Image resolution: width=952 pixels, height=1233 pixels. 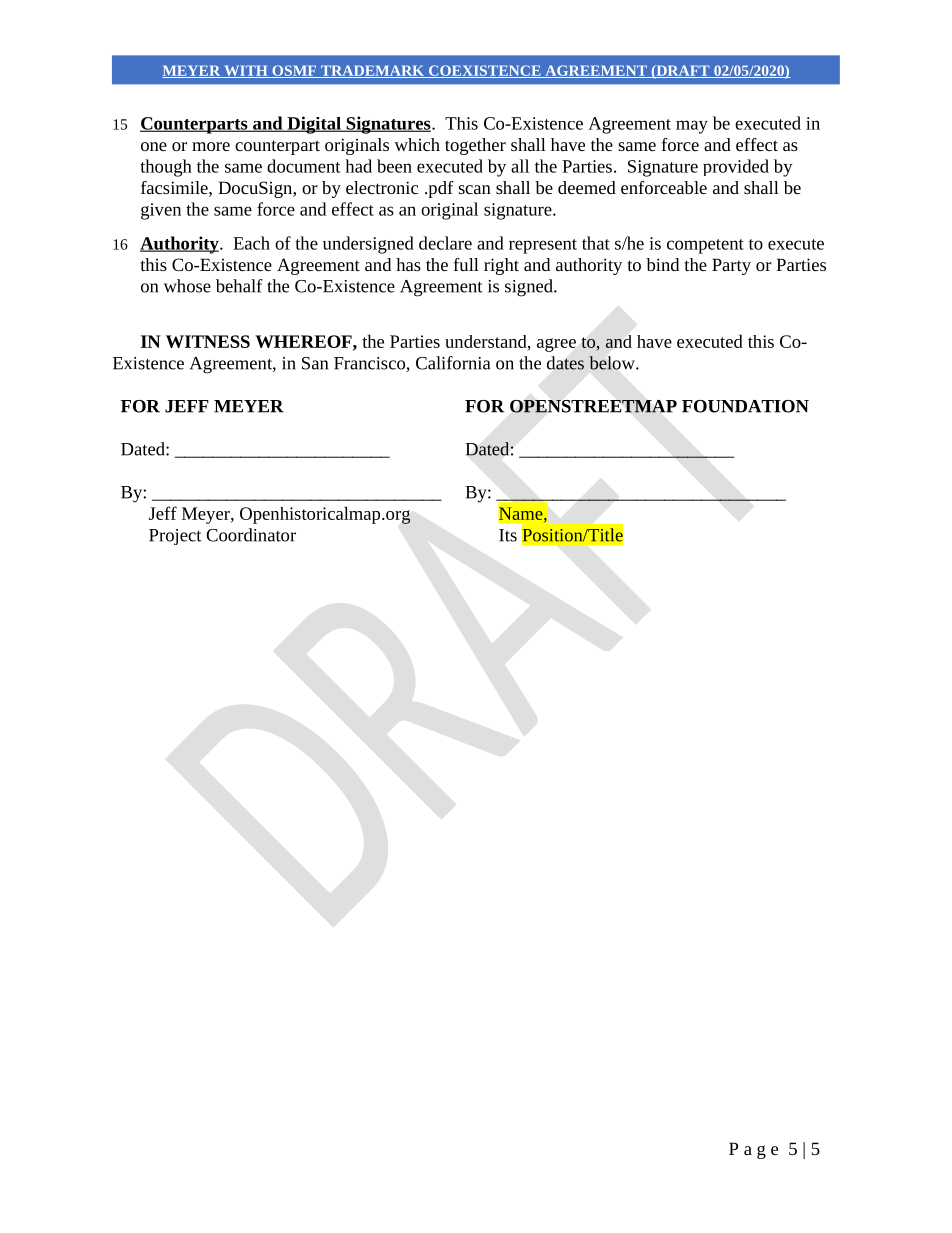 I want to click on TRADEMARK, so click(x=372, y=71).
